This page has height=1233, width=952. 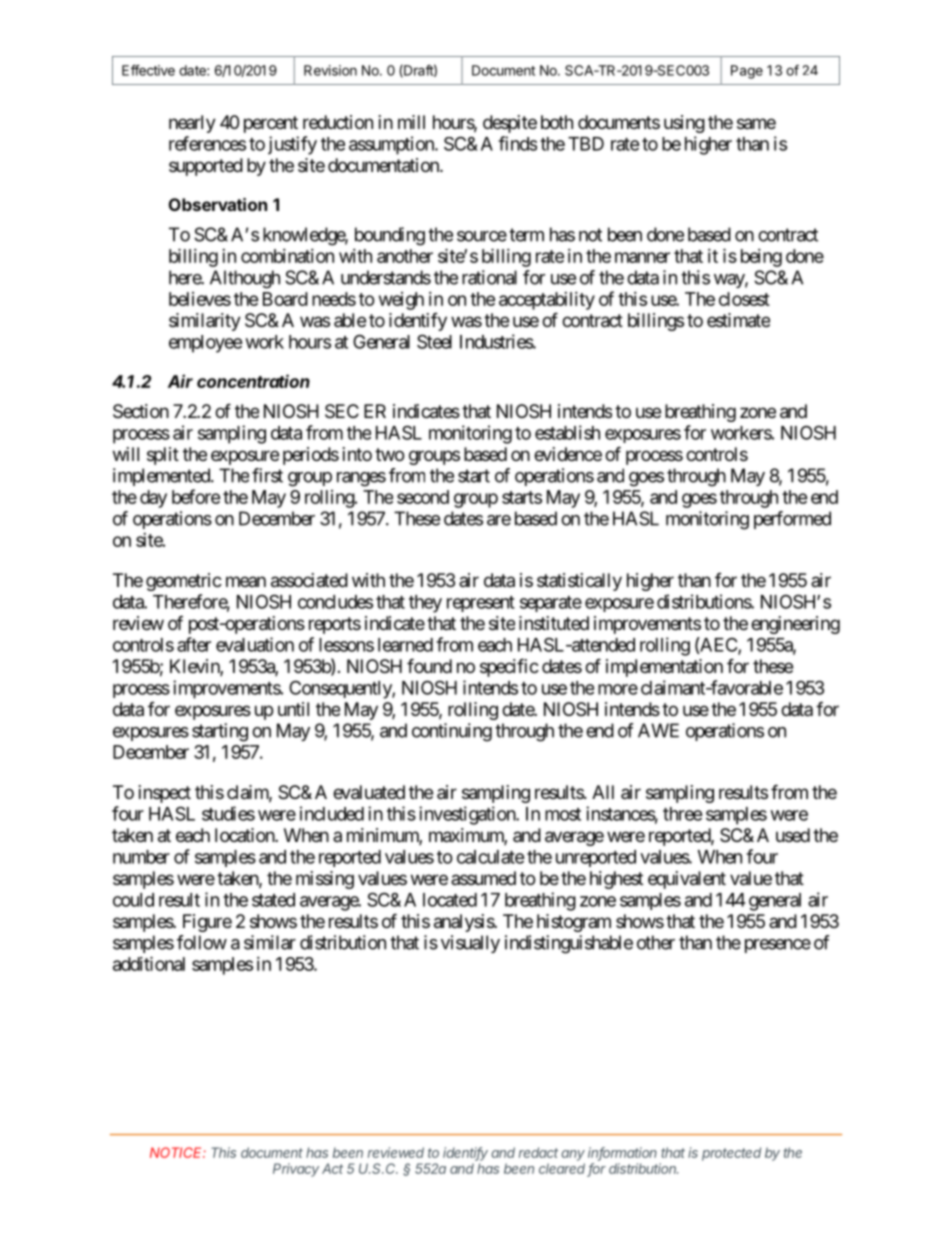 I want to click on NOTICE, so click(x=178, y=1152).
